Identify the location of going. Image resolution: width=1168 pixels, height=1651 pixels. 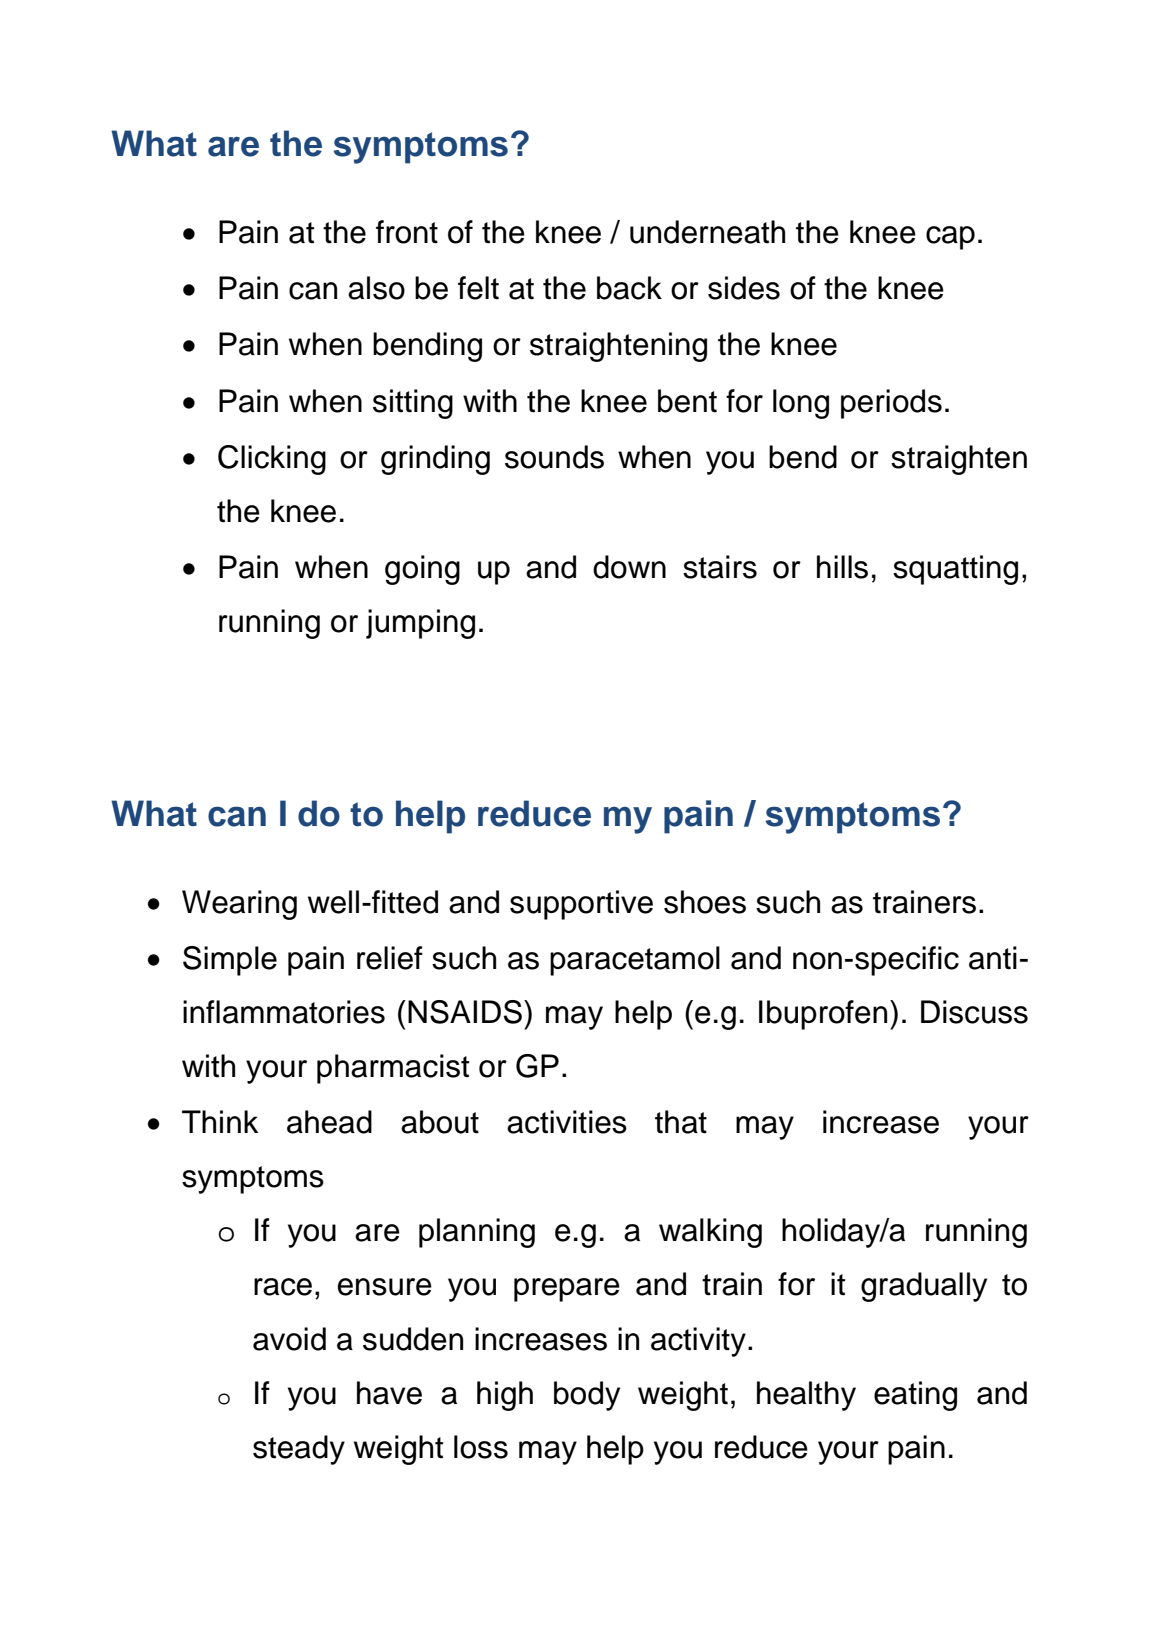
(422, 570).
